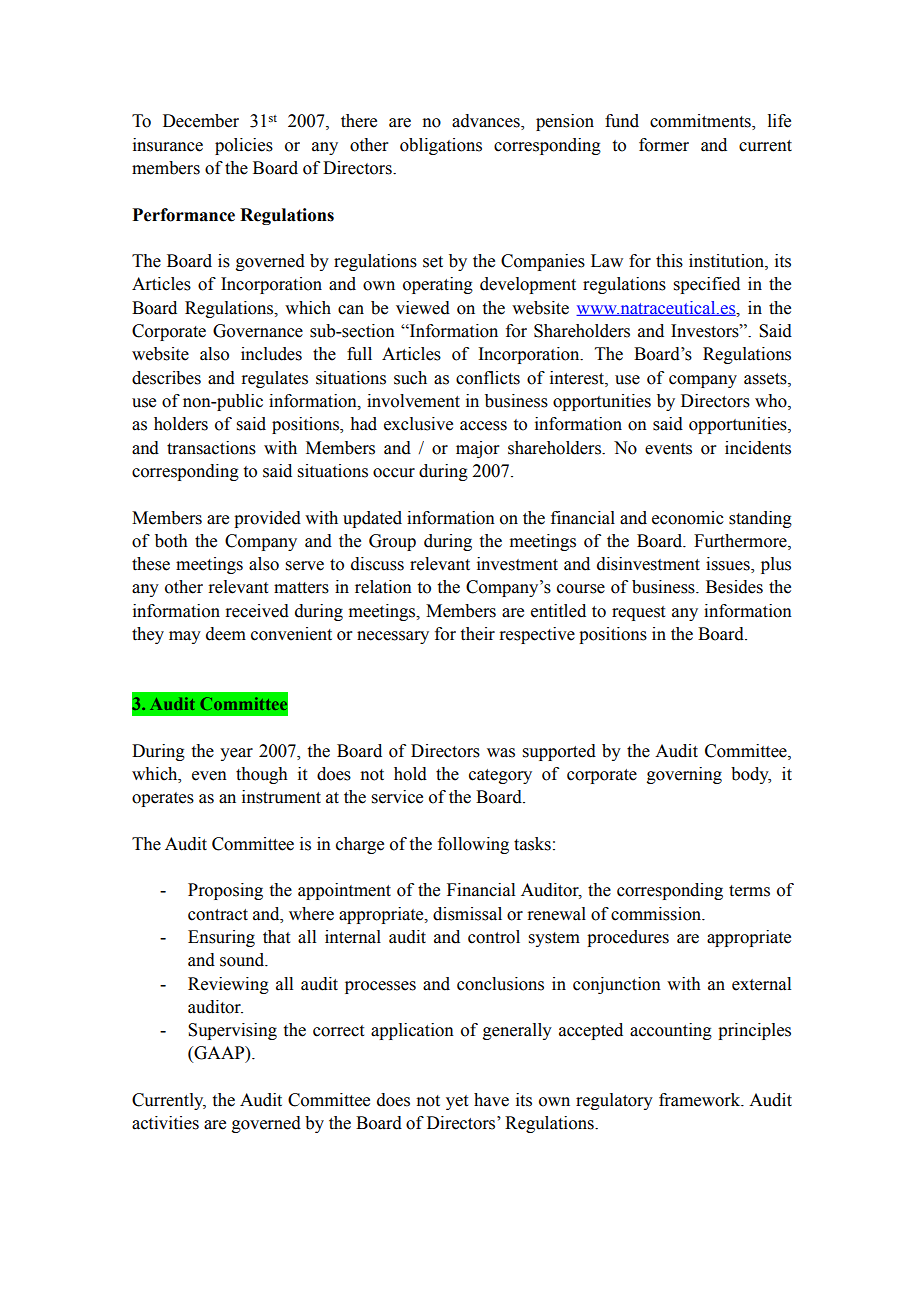 The width and height of the screenshot is (924, 1308). What do you see at coordinates (684, 775) in the screenshot?
I see `governing` at bounding box center [684, 775].
